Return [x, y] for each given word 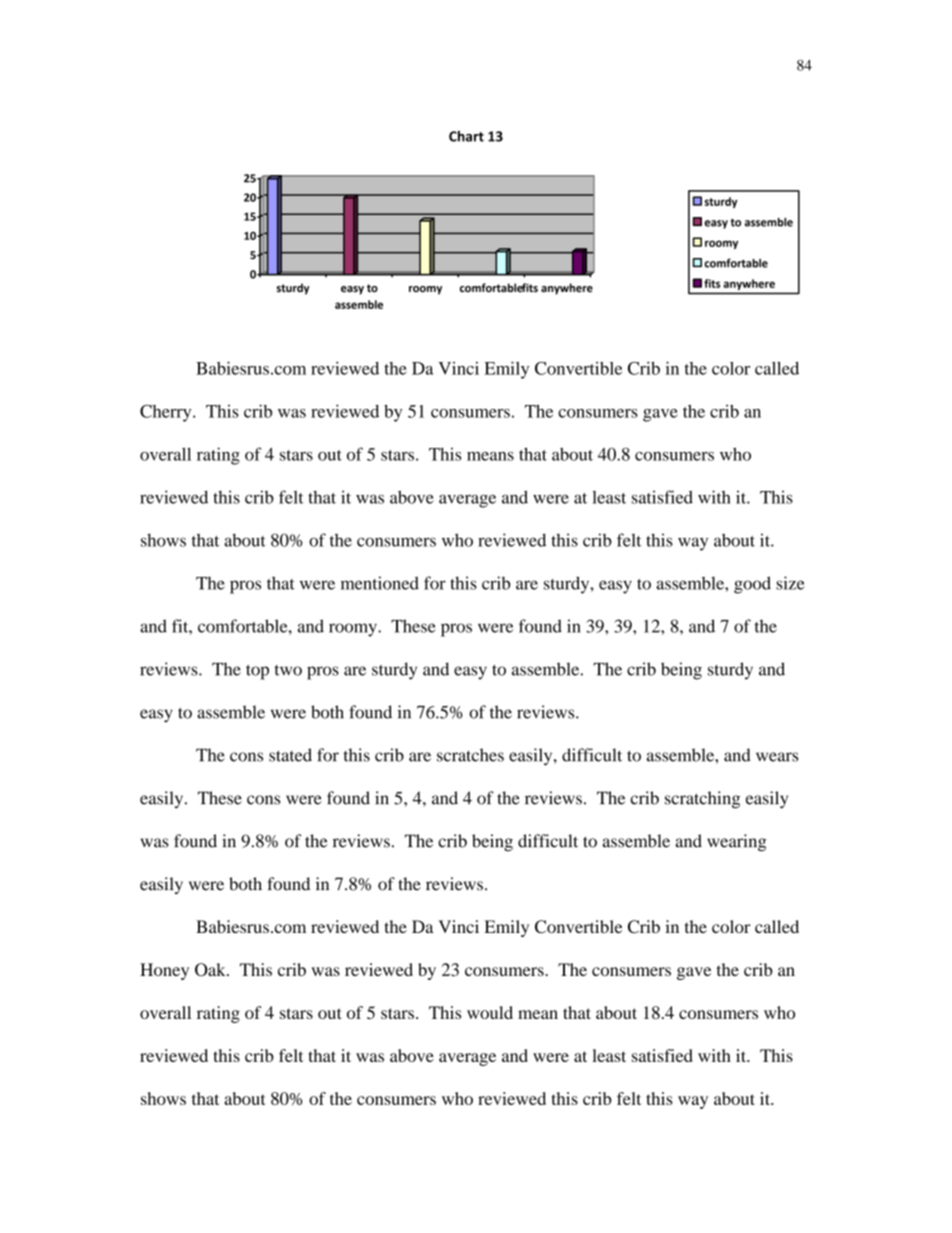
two [288, 670]
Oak [211, 969]
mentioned [380, 583]
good [752, 585]
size [790, 583]
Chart [466, 136]
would [490, 1012]
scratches [470, 755]
